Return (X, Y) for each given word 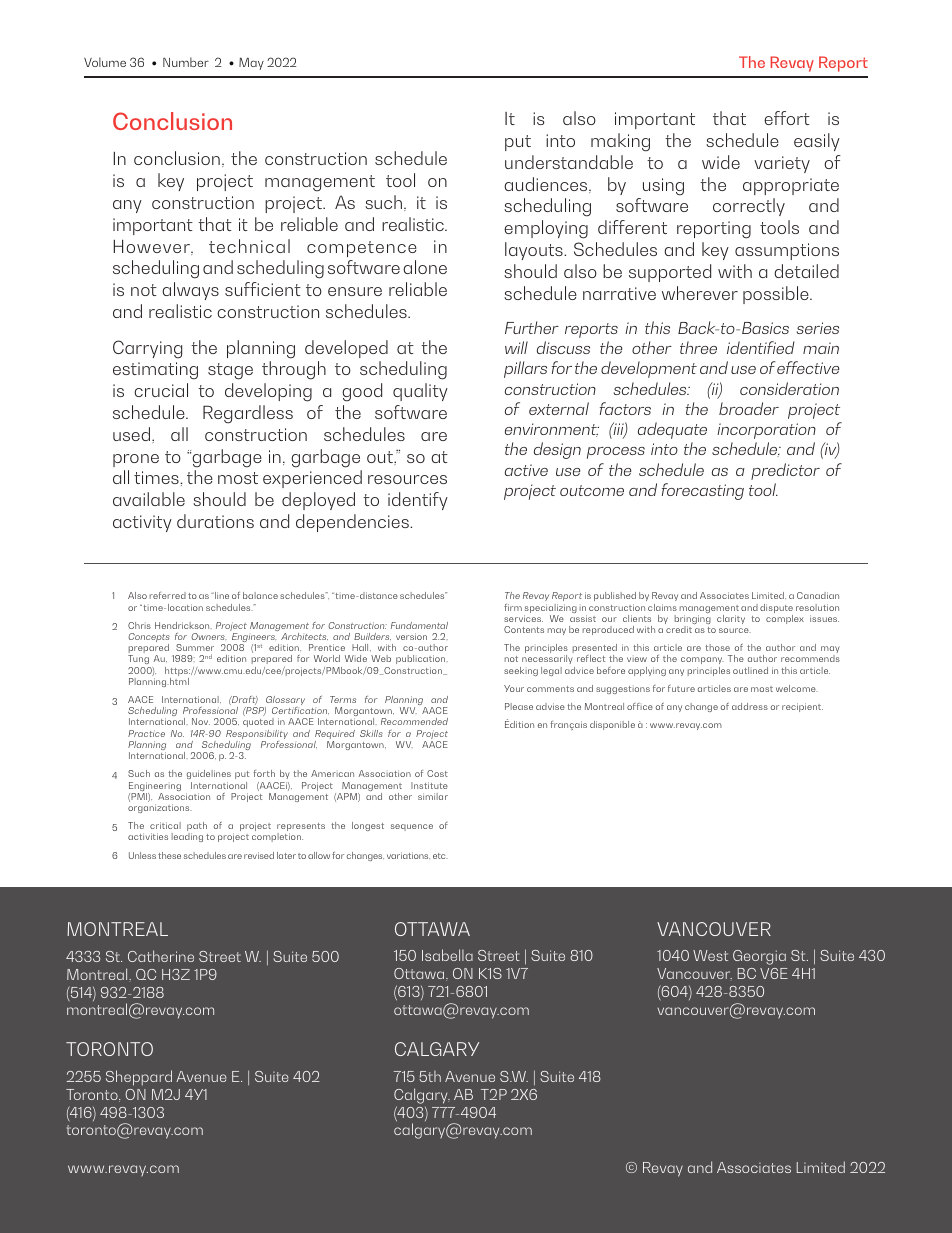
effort (787, 118)
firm (513, 607)
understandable (569, 162)
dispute (776, 610)
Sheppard (139, 1078)
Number (186, 62)
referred (168, 595)
